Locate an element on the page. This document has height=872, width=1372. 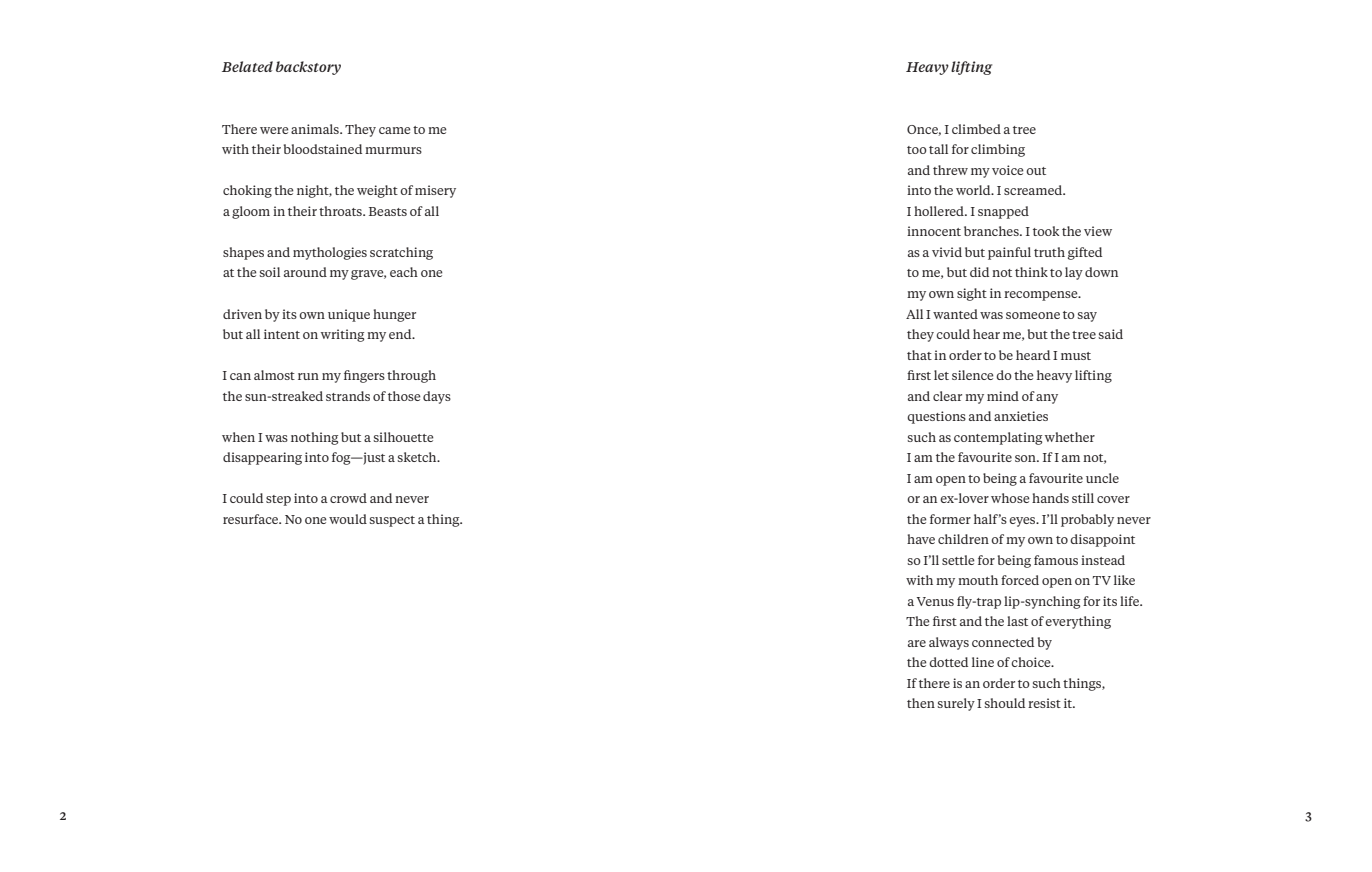
suspect is located at coordinates (392, 521).
